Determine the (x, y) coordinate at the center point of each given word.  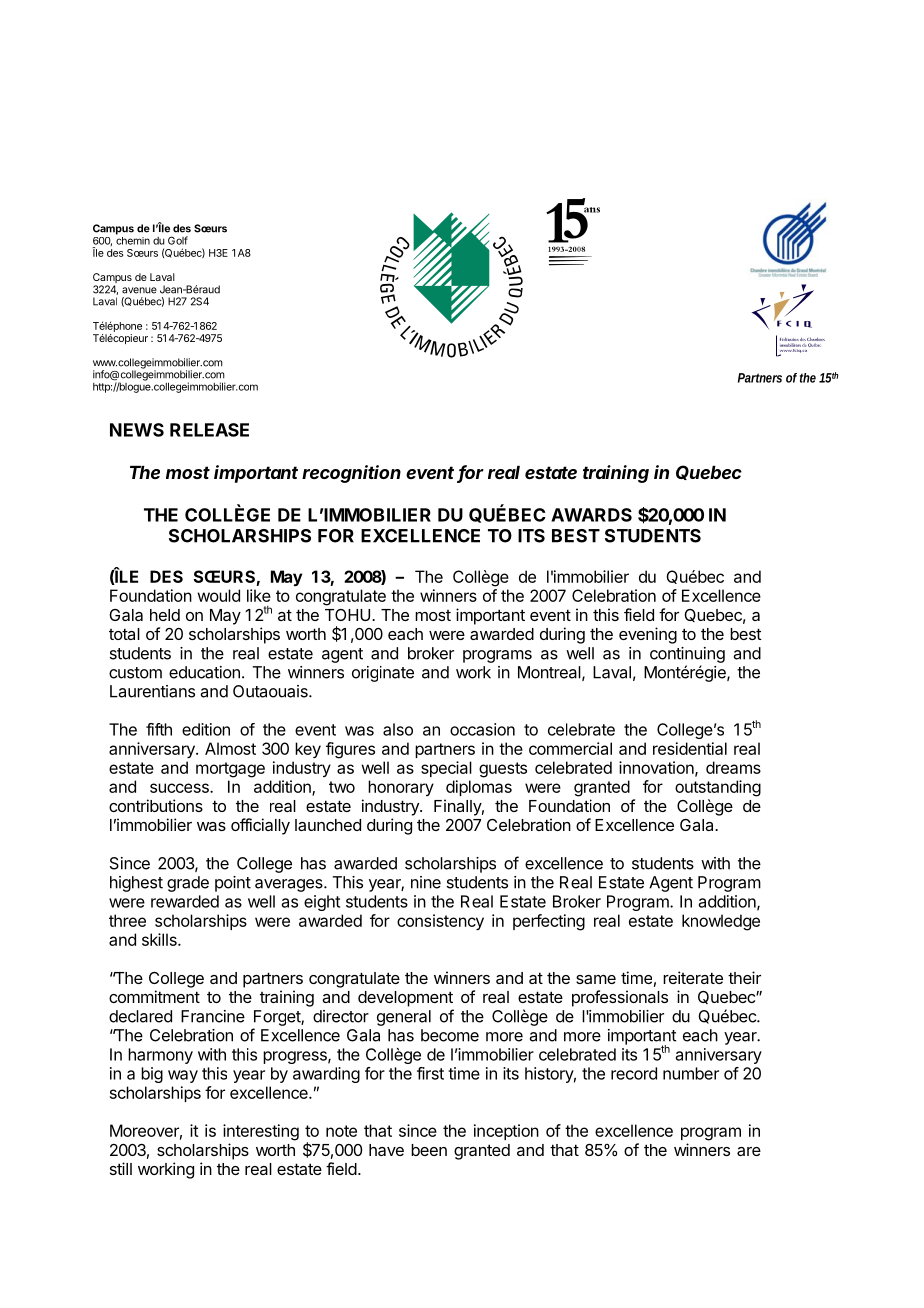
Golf (178, 240)
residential (690, 748)
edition (206, 729)
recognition (351, 474)
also (398, 729)
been (429, 1150)
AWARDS (591, 515)
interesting (261, 1132)
